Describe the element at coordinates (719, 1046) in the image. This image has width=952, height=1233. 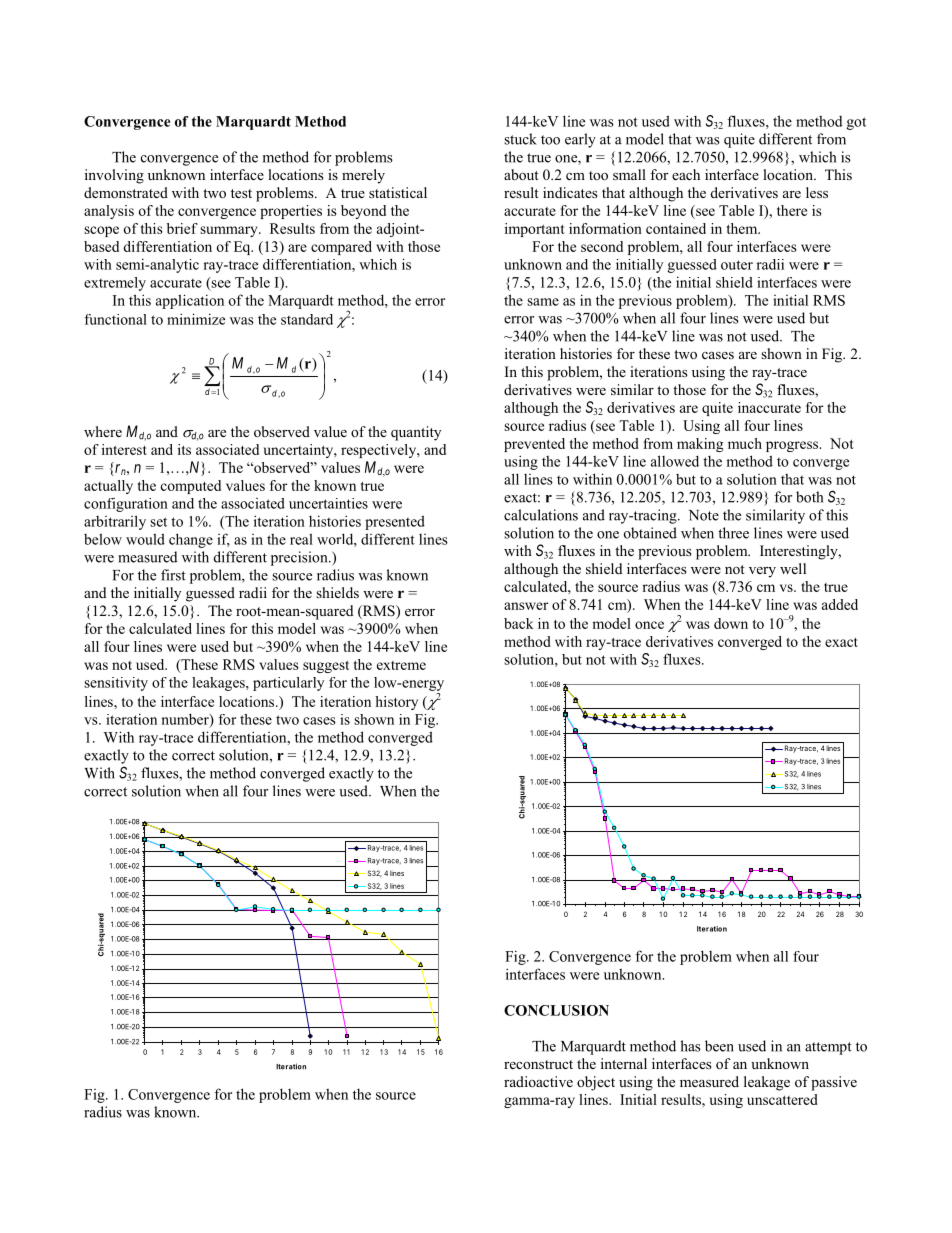
I see `been` at that location.
